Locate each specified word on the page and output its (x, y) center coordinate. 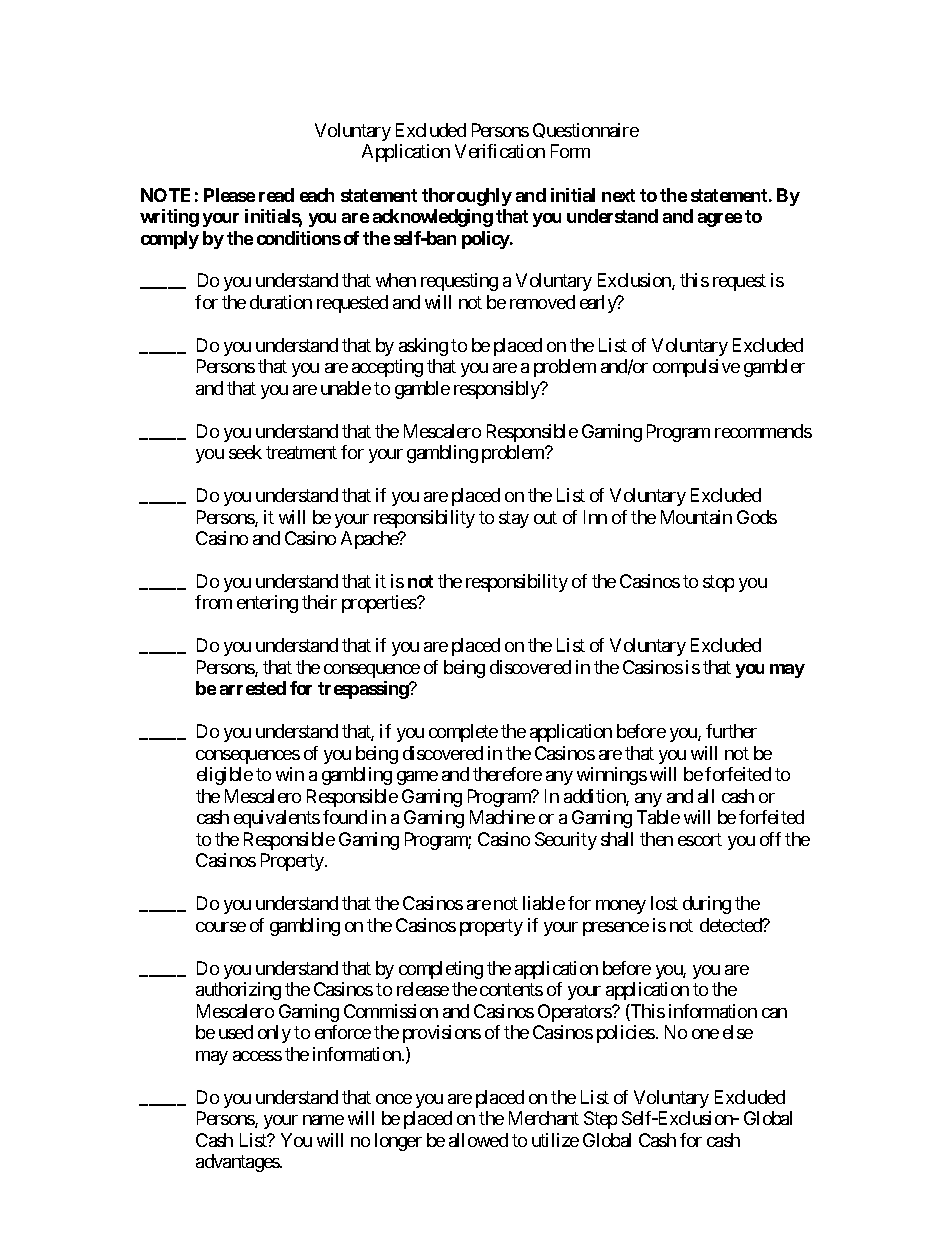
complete (463, 733)
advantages (238, 1163)
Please (229, 195)
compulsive (696, 368)
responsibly (498, 390)
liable (544, 903)
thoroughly (467, 197)
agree (720, 220)
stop (718, 583)
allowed (478, 1140)
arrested (253, 688)
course (221, 927)
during (707, 905)
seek (245, 452)
